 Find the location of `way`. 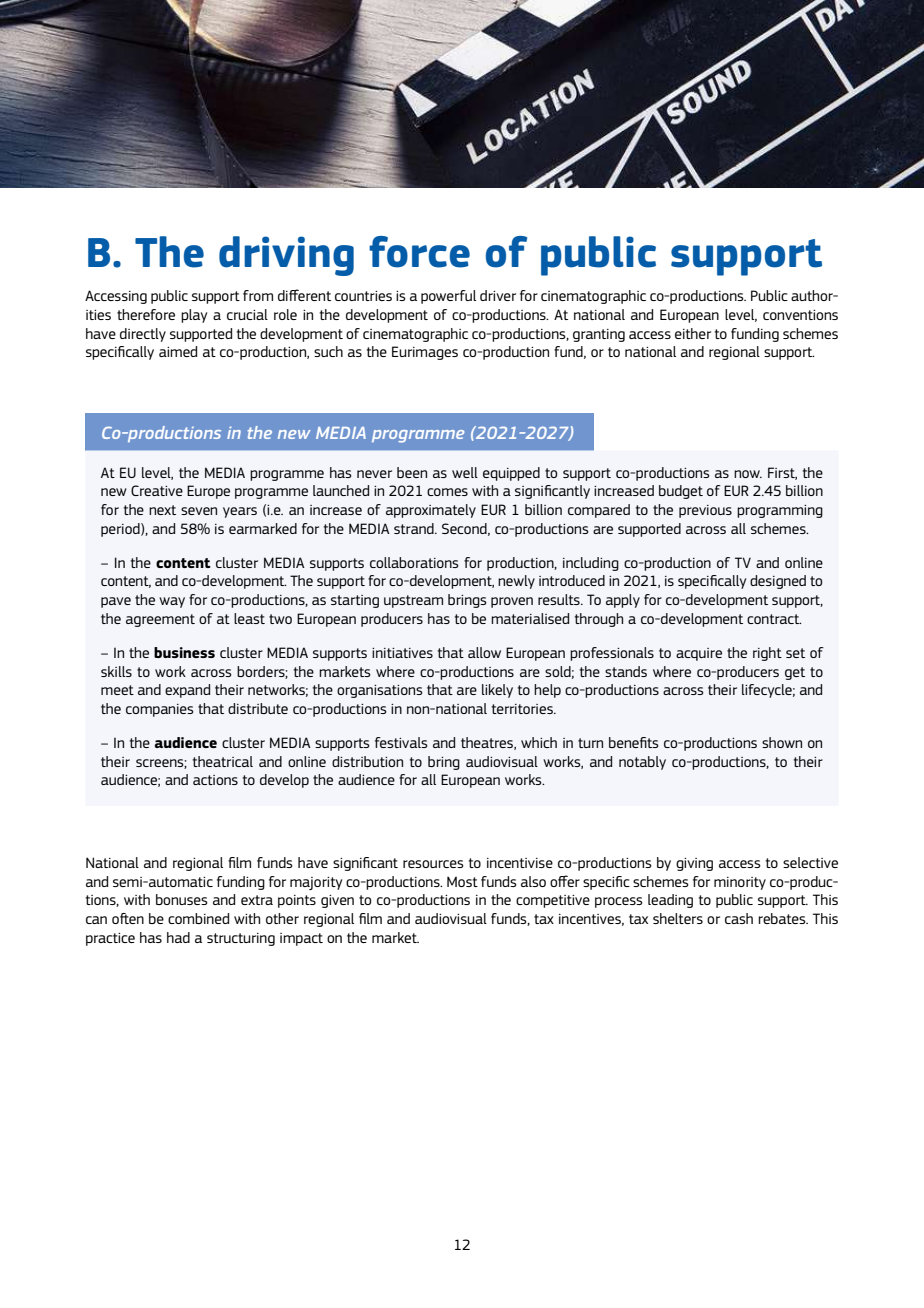

way is located at coordinates (172, 602).
